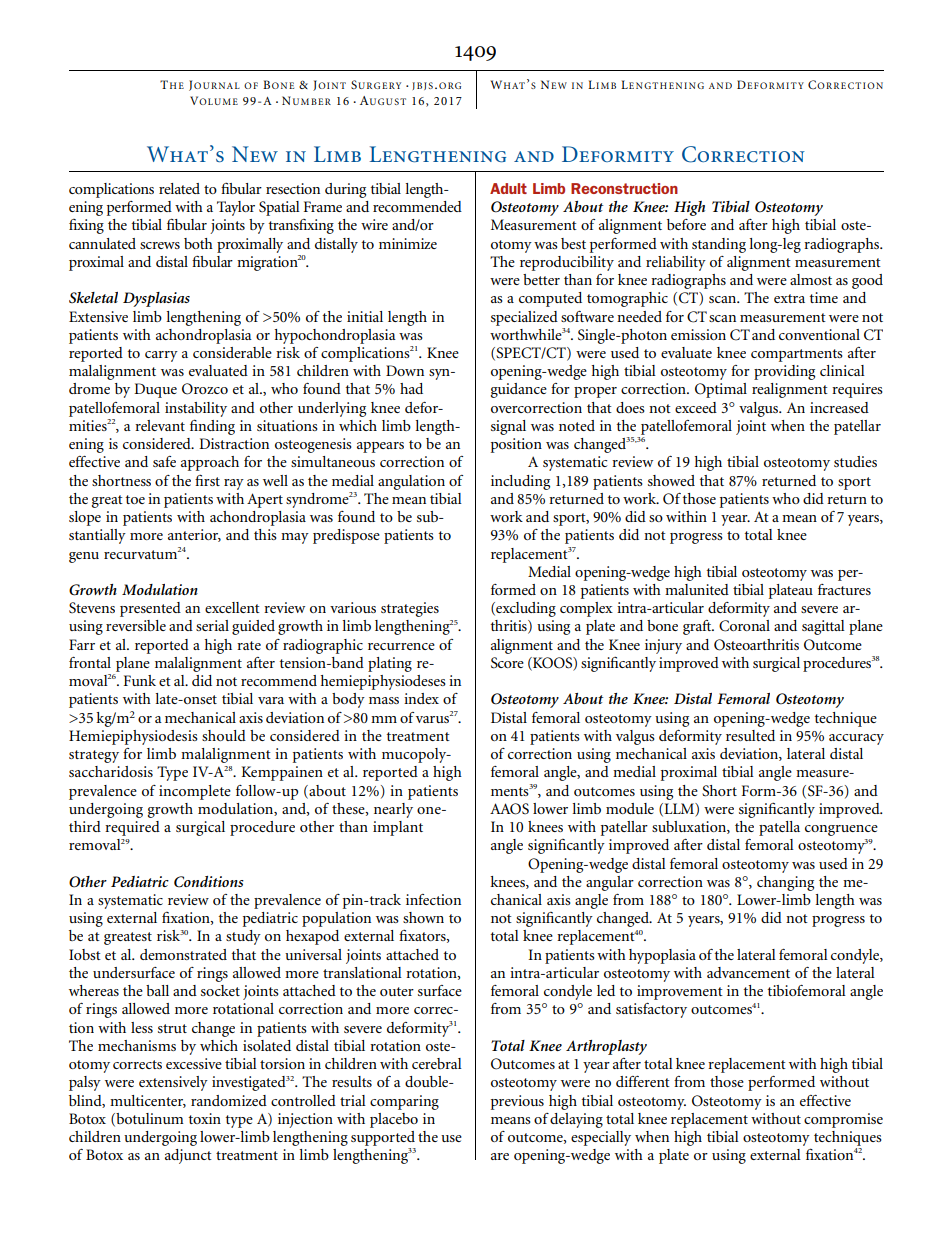 This screenshot has width=952, height=1246. What do you see at coordinates (841, 830) in the screenshot?
I see `congruence` at bounding box center [841, 830].
